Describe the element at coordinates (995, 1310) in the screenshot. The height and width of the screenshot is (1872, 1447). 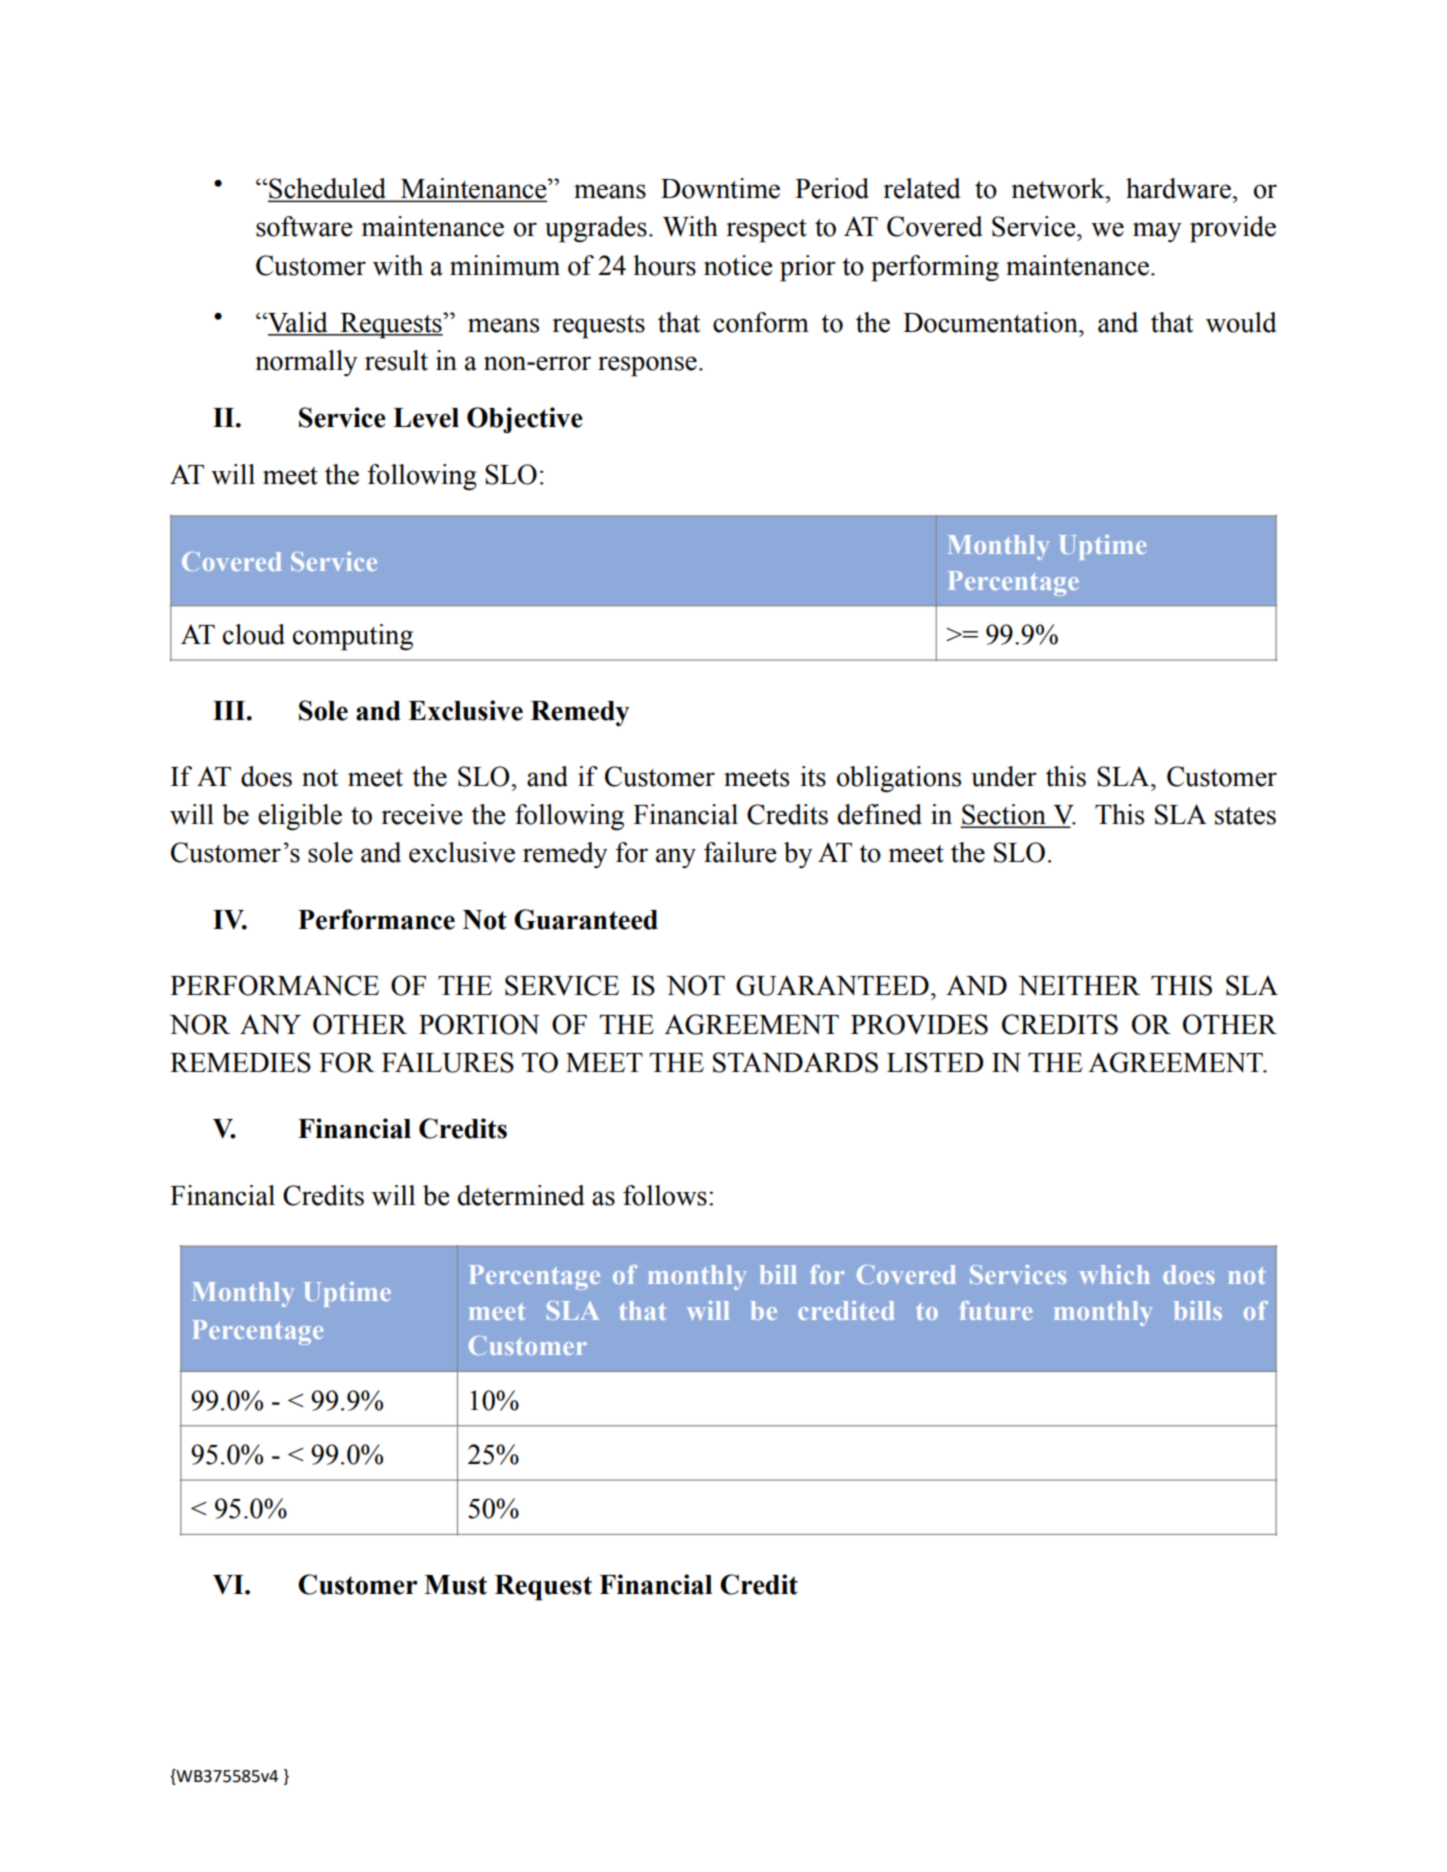
I see `future` at that location.
